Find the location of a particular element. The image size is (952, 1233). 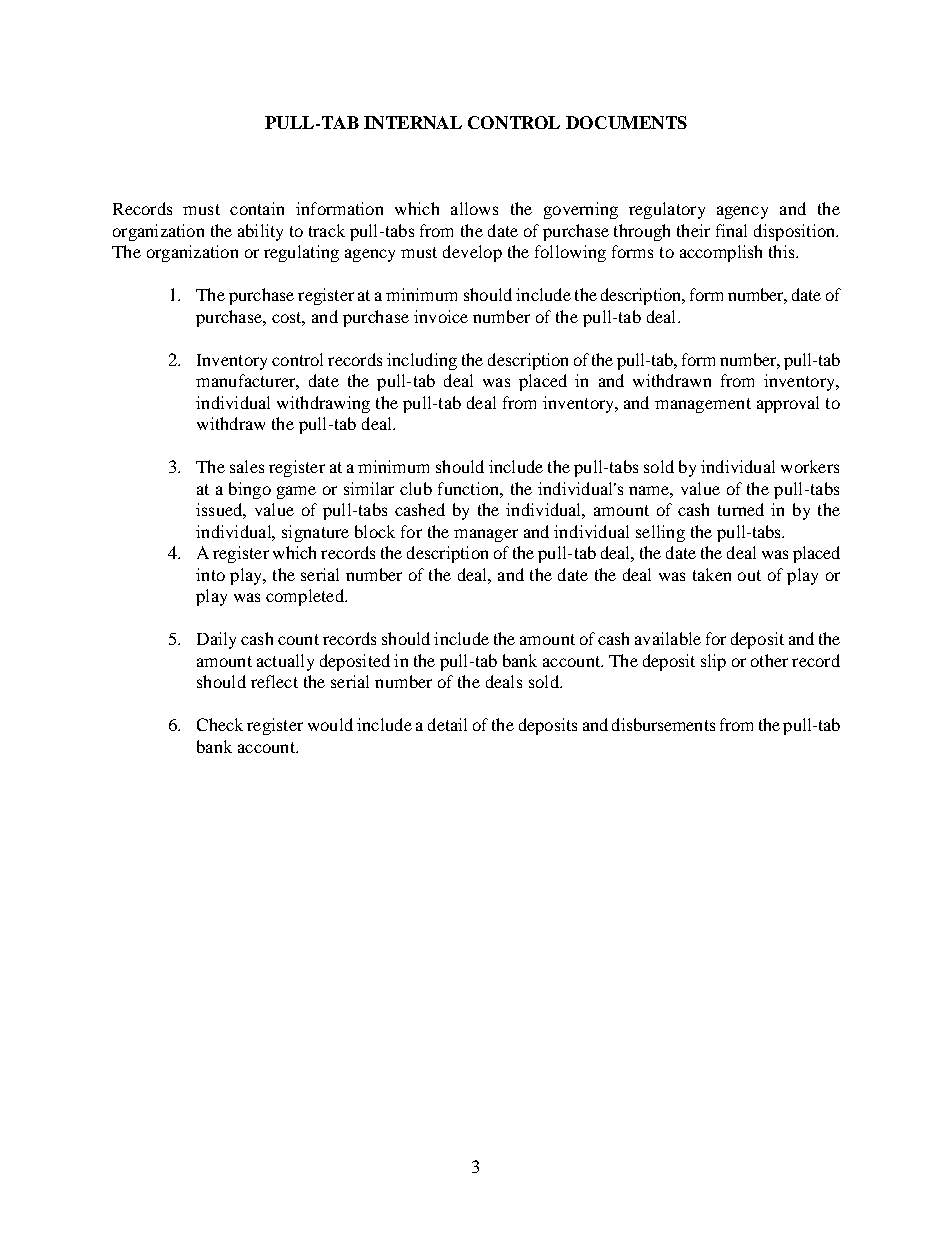

detail is located at coordinates (447, 724).
